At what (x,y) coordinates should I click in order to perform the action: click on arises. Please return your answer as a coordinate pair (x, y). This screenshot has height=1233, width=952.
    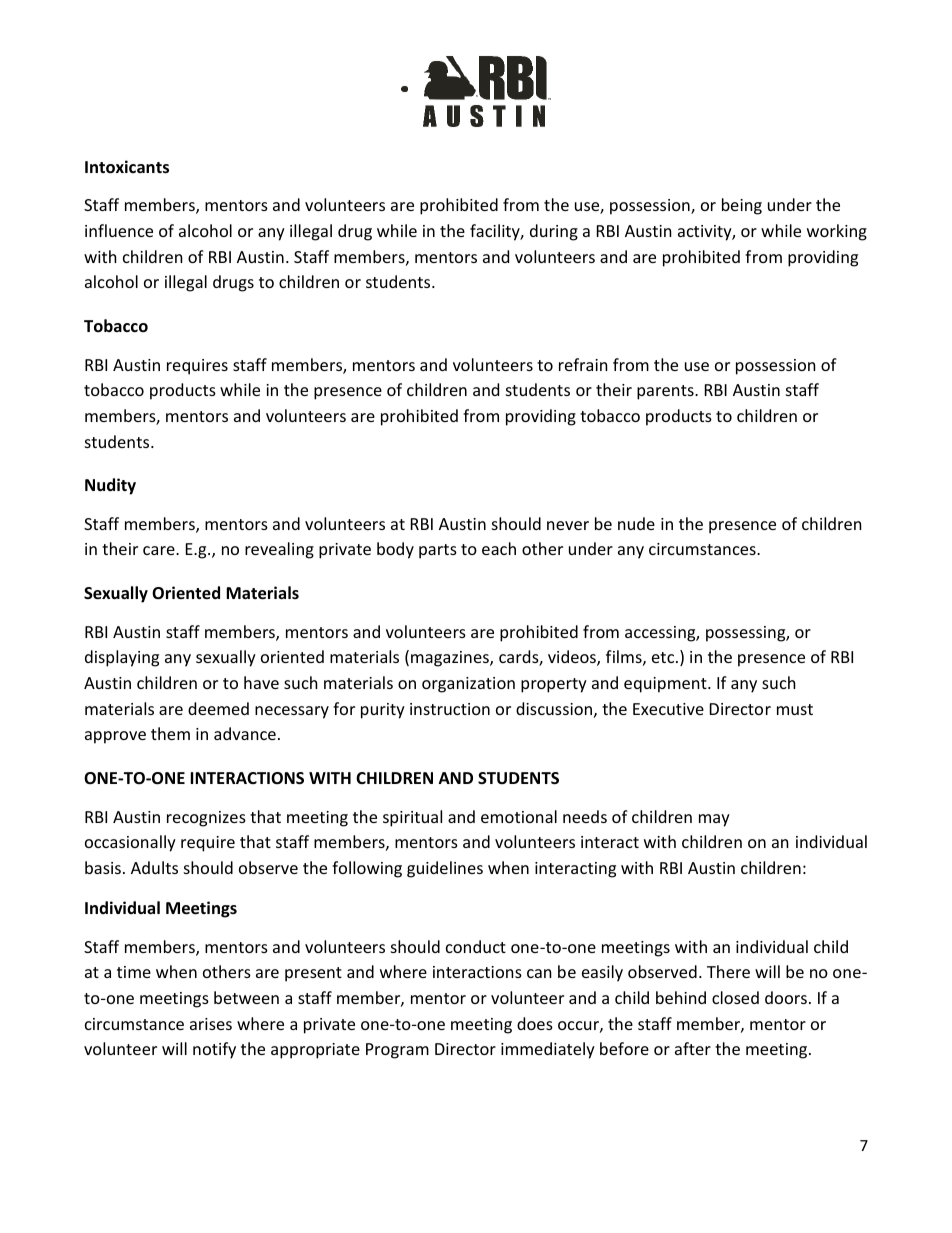
    Looking at the image, I should click on (211, 1024).
